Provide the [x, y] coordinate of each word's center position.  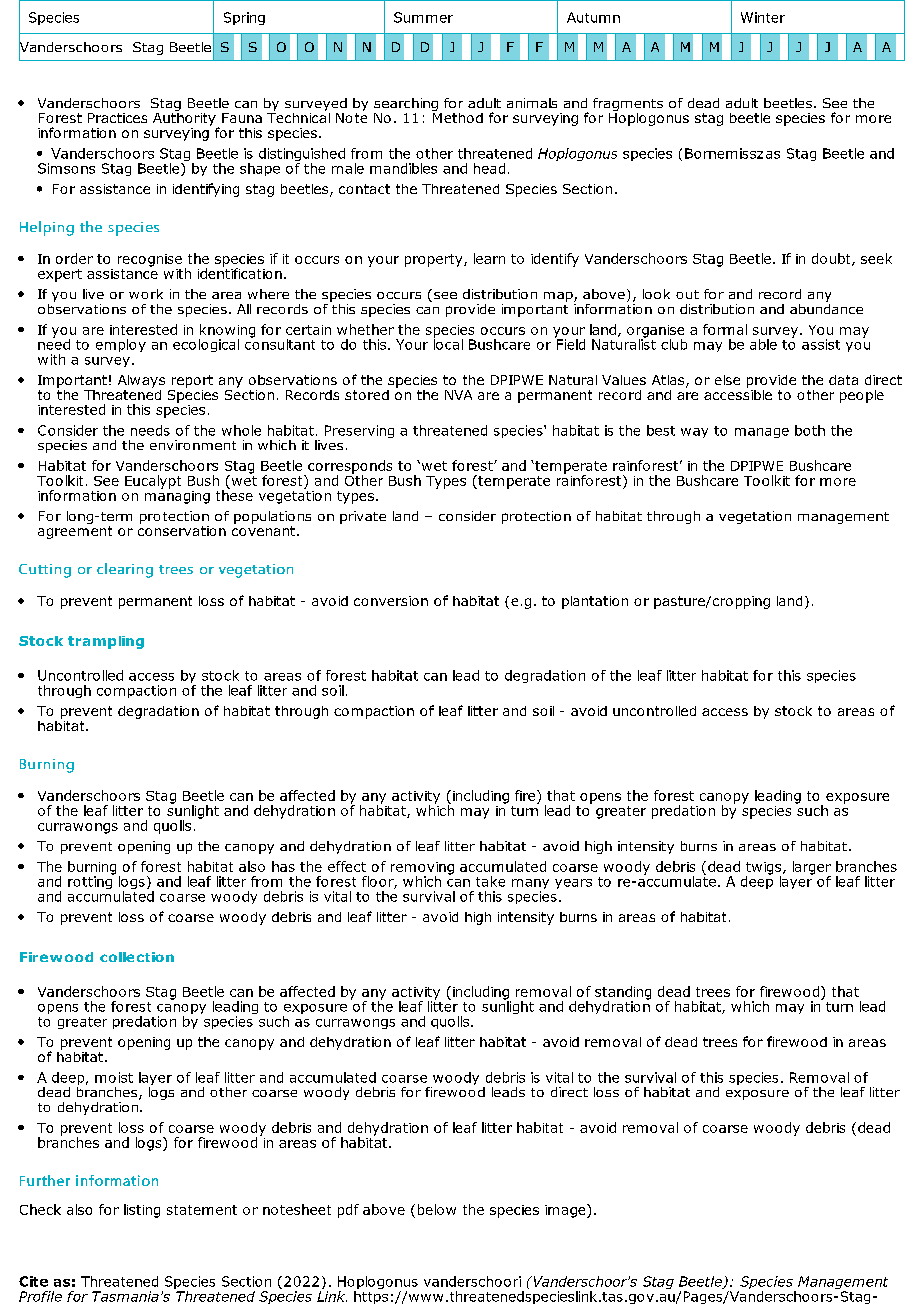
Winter [763, 17]
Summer [423, 17]
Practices [117, 118]
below [437, 1209]
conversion [391, 601]
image [566, 1211]
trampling [106, 642]
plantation [595, 602]
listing [142, 1211]
